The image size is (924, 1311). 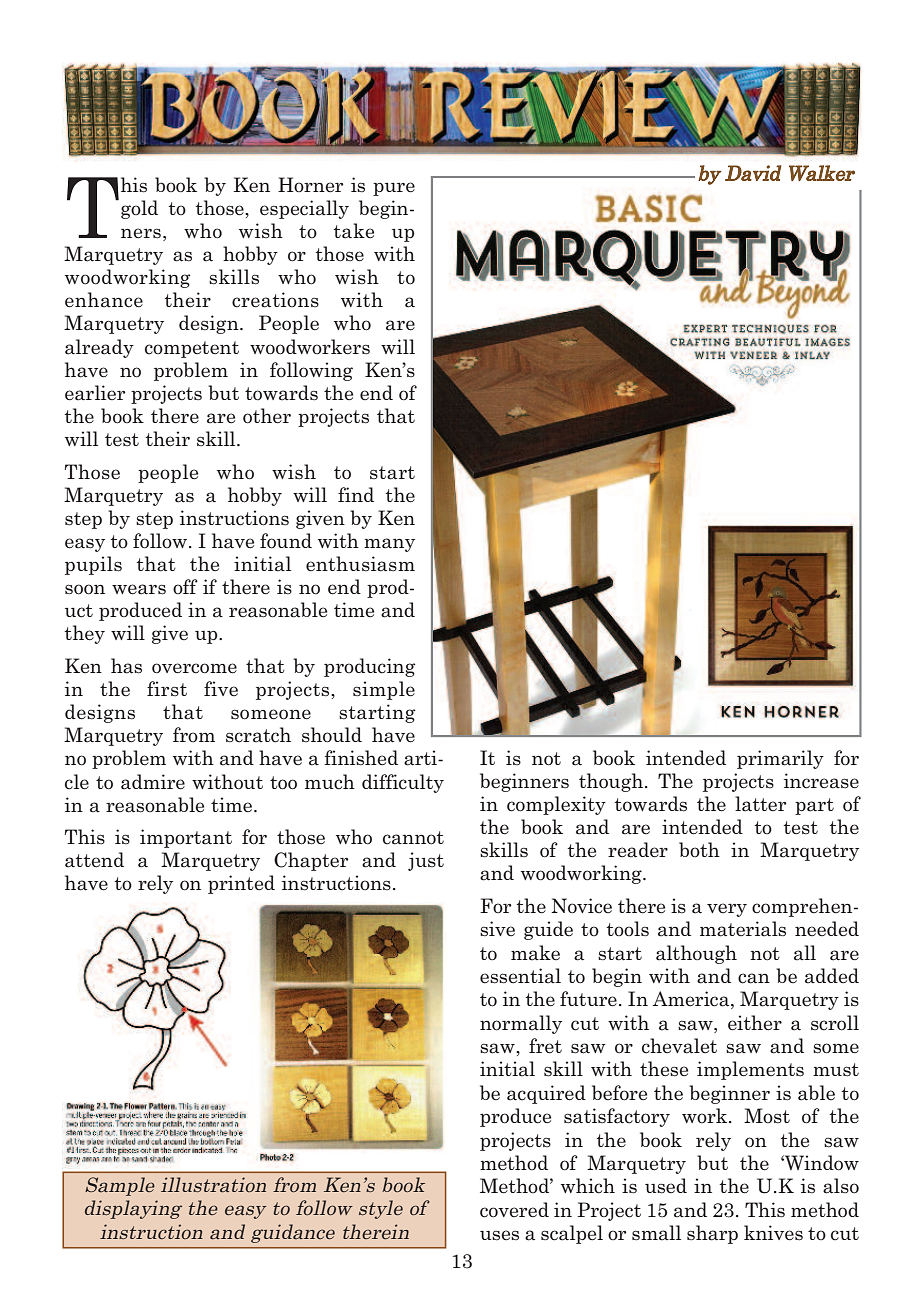 I want to click on printed, so click(x=241, y=884).
